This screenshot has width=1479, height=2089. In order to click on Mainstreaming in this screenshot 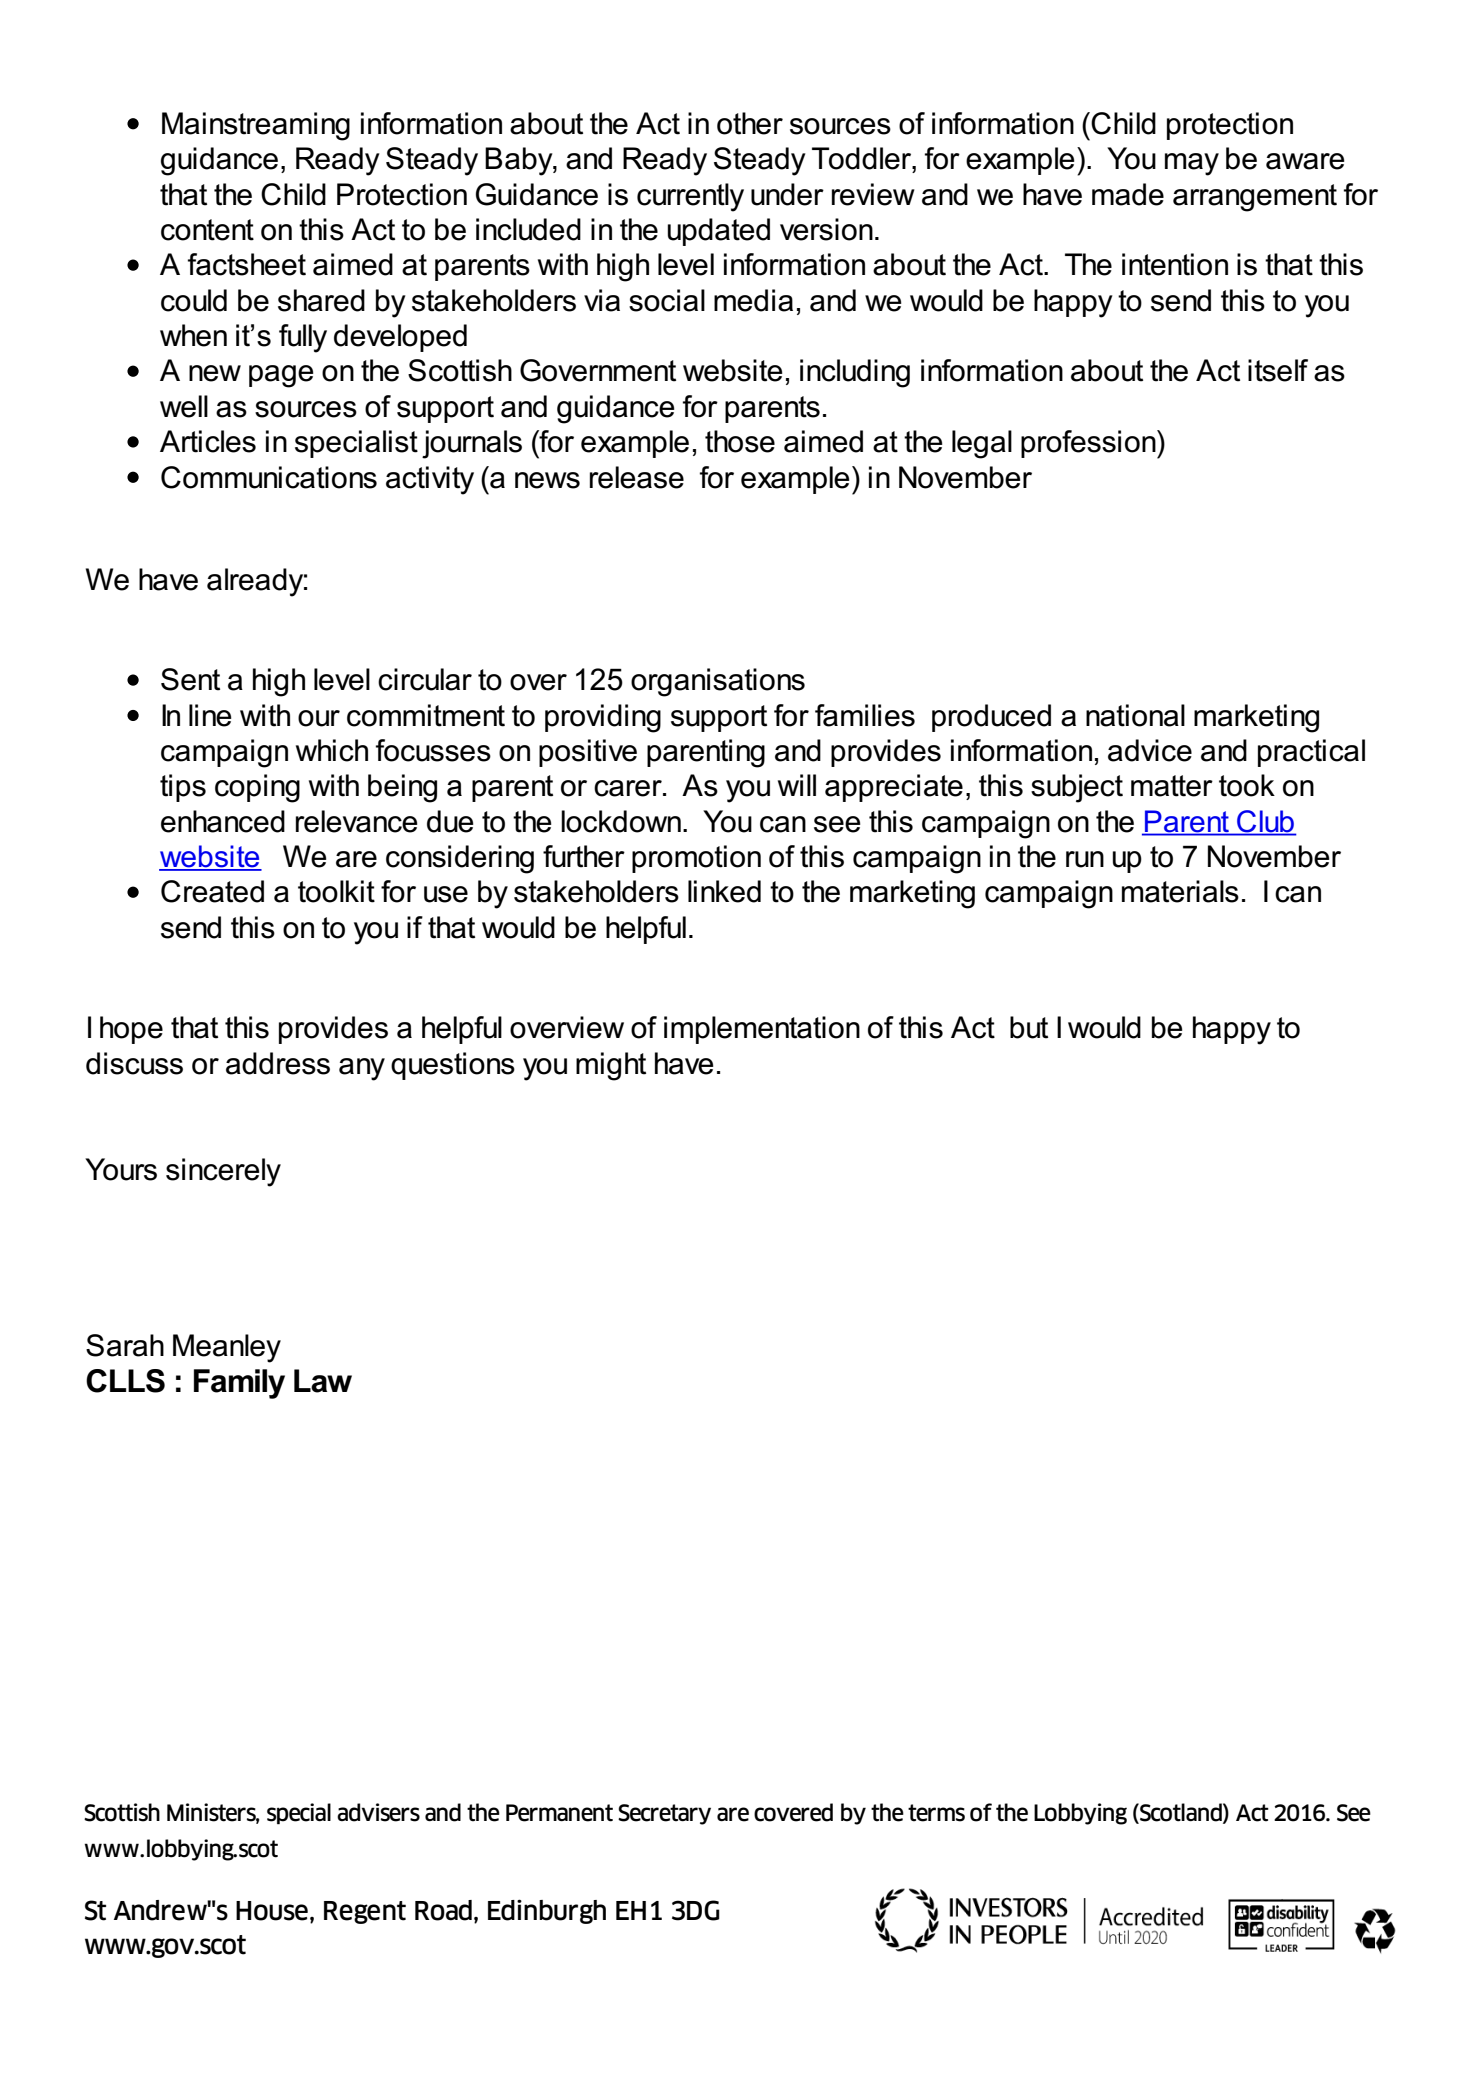, I will do `click(256, 126)`.
